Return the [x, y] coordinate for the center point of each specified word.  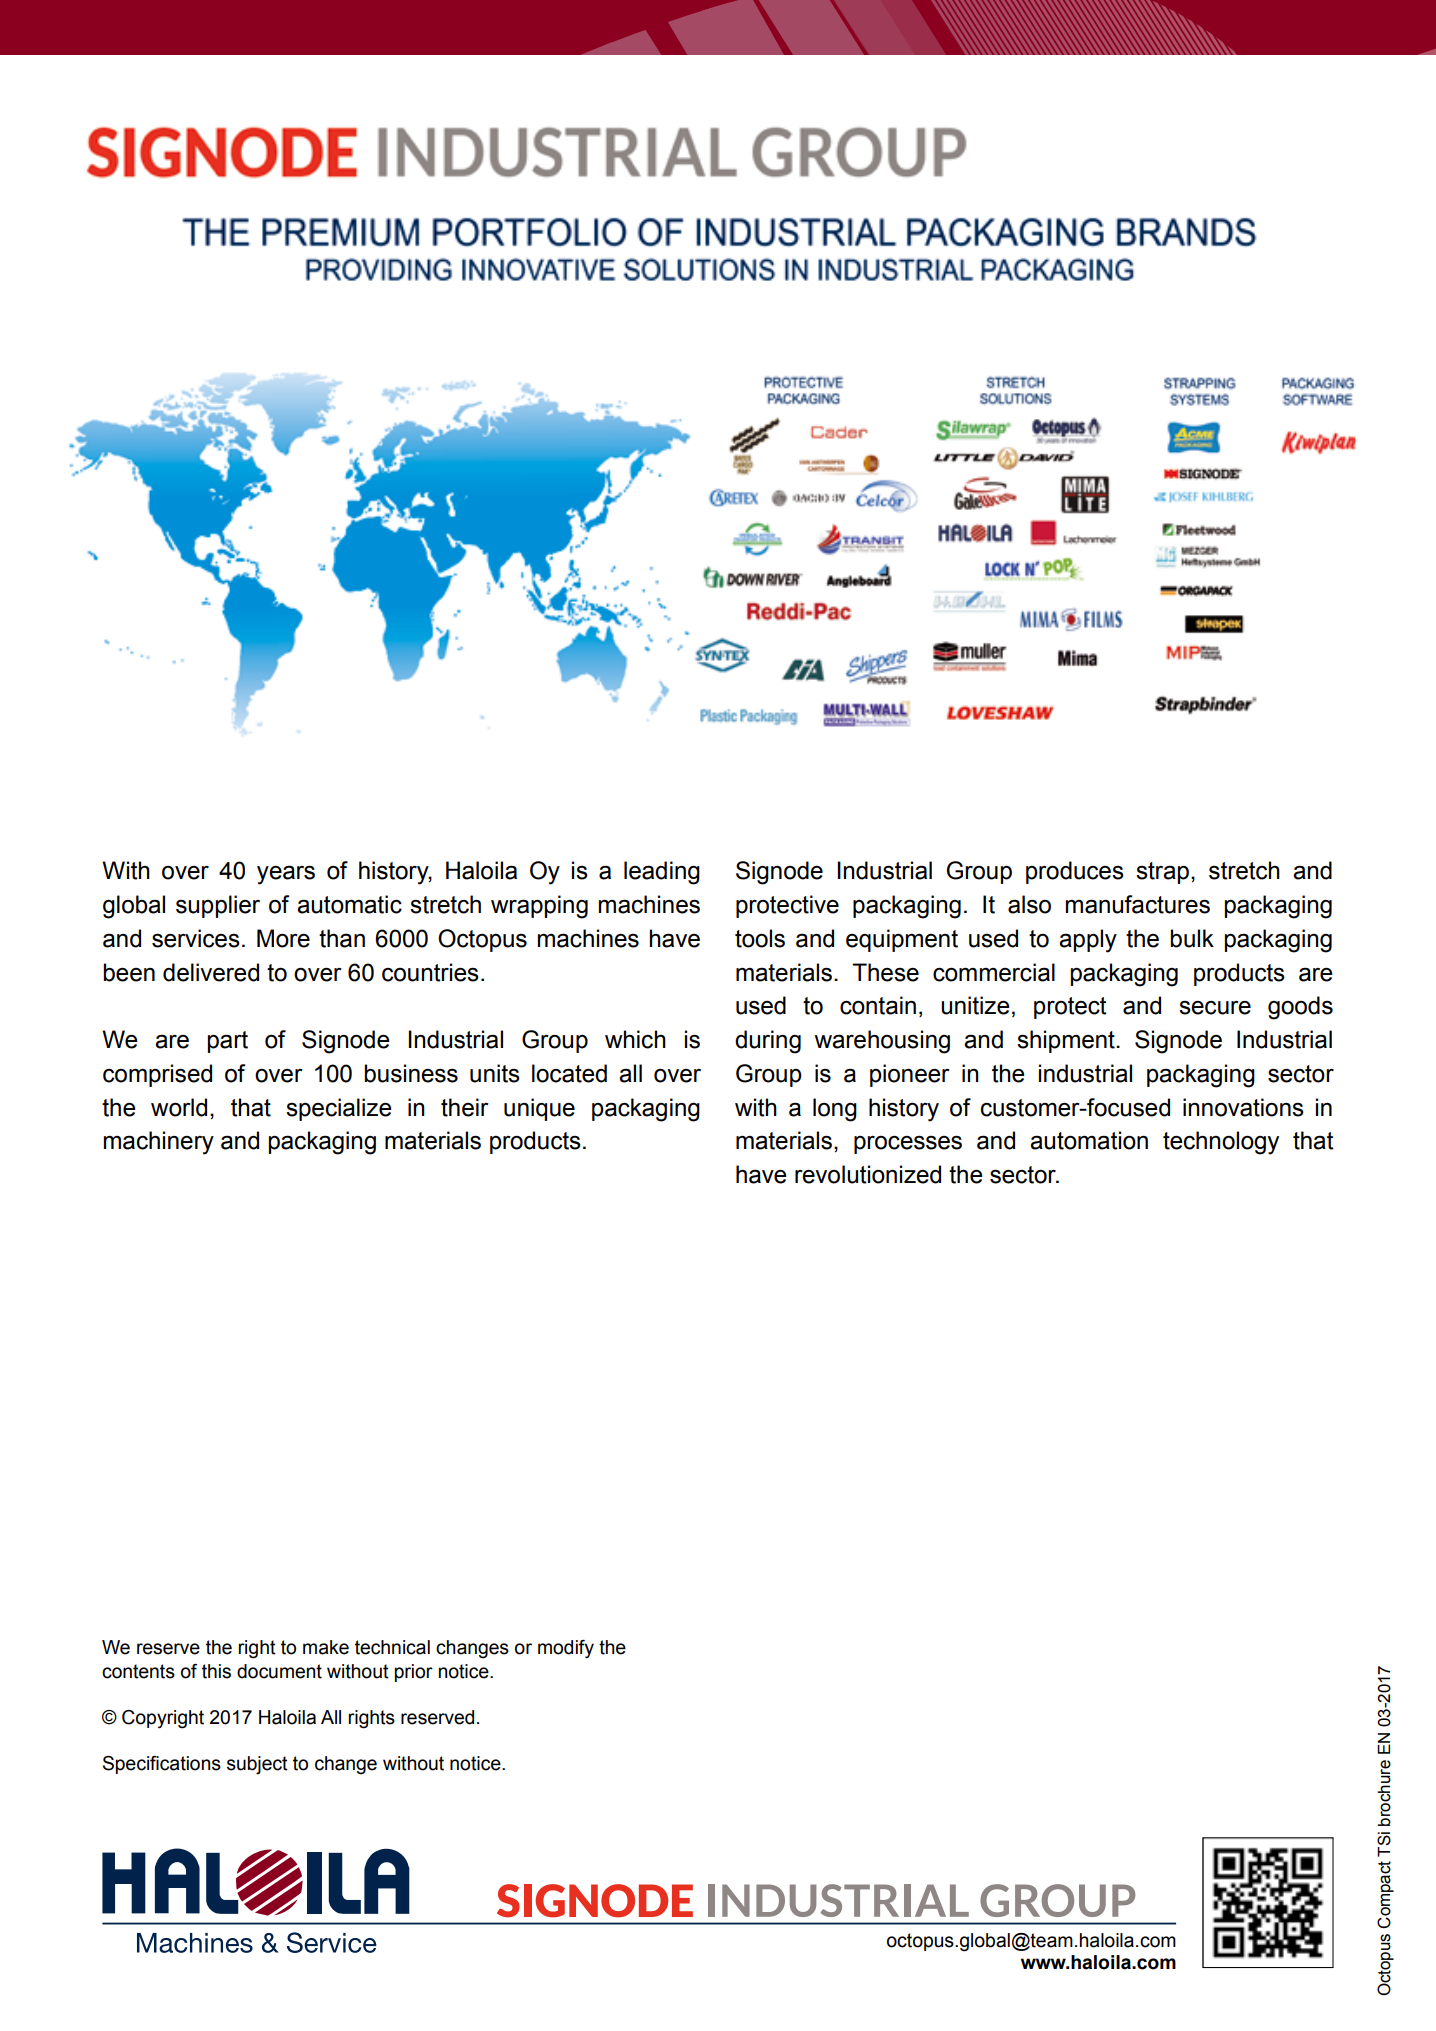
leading [662, 873]
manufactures [1138, 904]
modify [566, 1649]
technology [1221, 1143]
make [326, 1647]
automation [1089, 1140]
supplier [218, 906]
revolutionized [868, 1174]
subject [257, 1765]
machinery [159, 1143]
